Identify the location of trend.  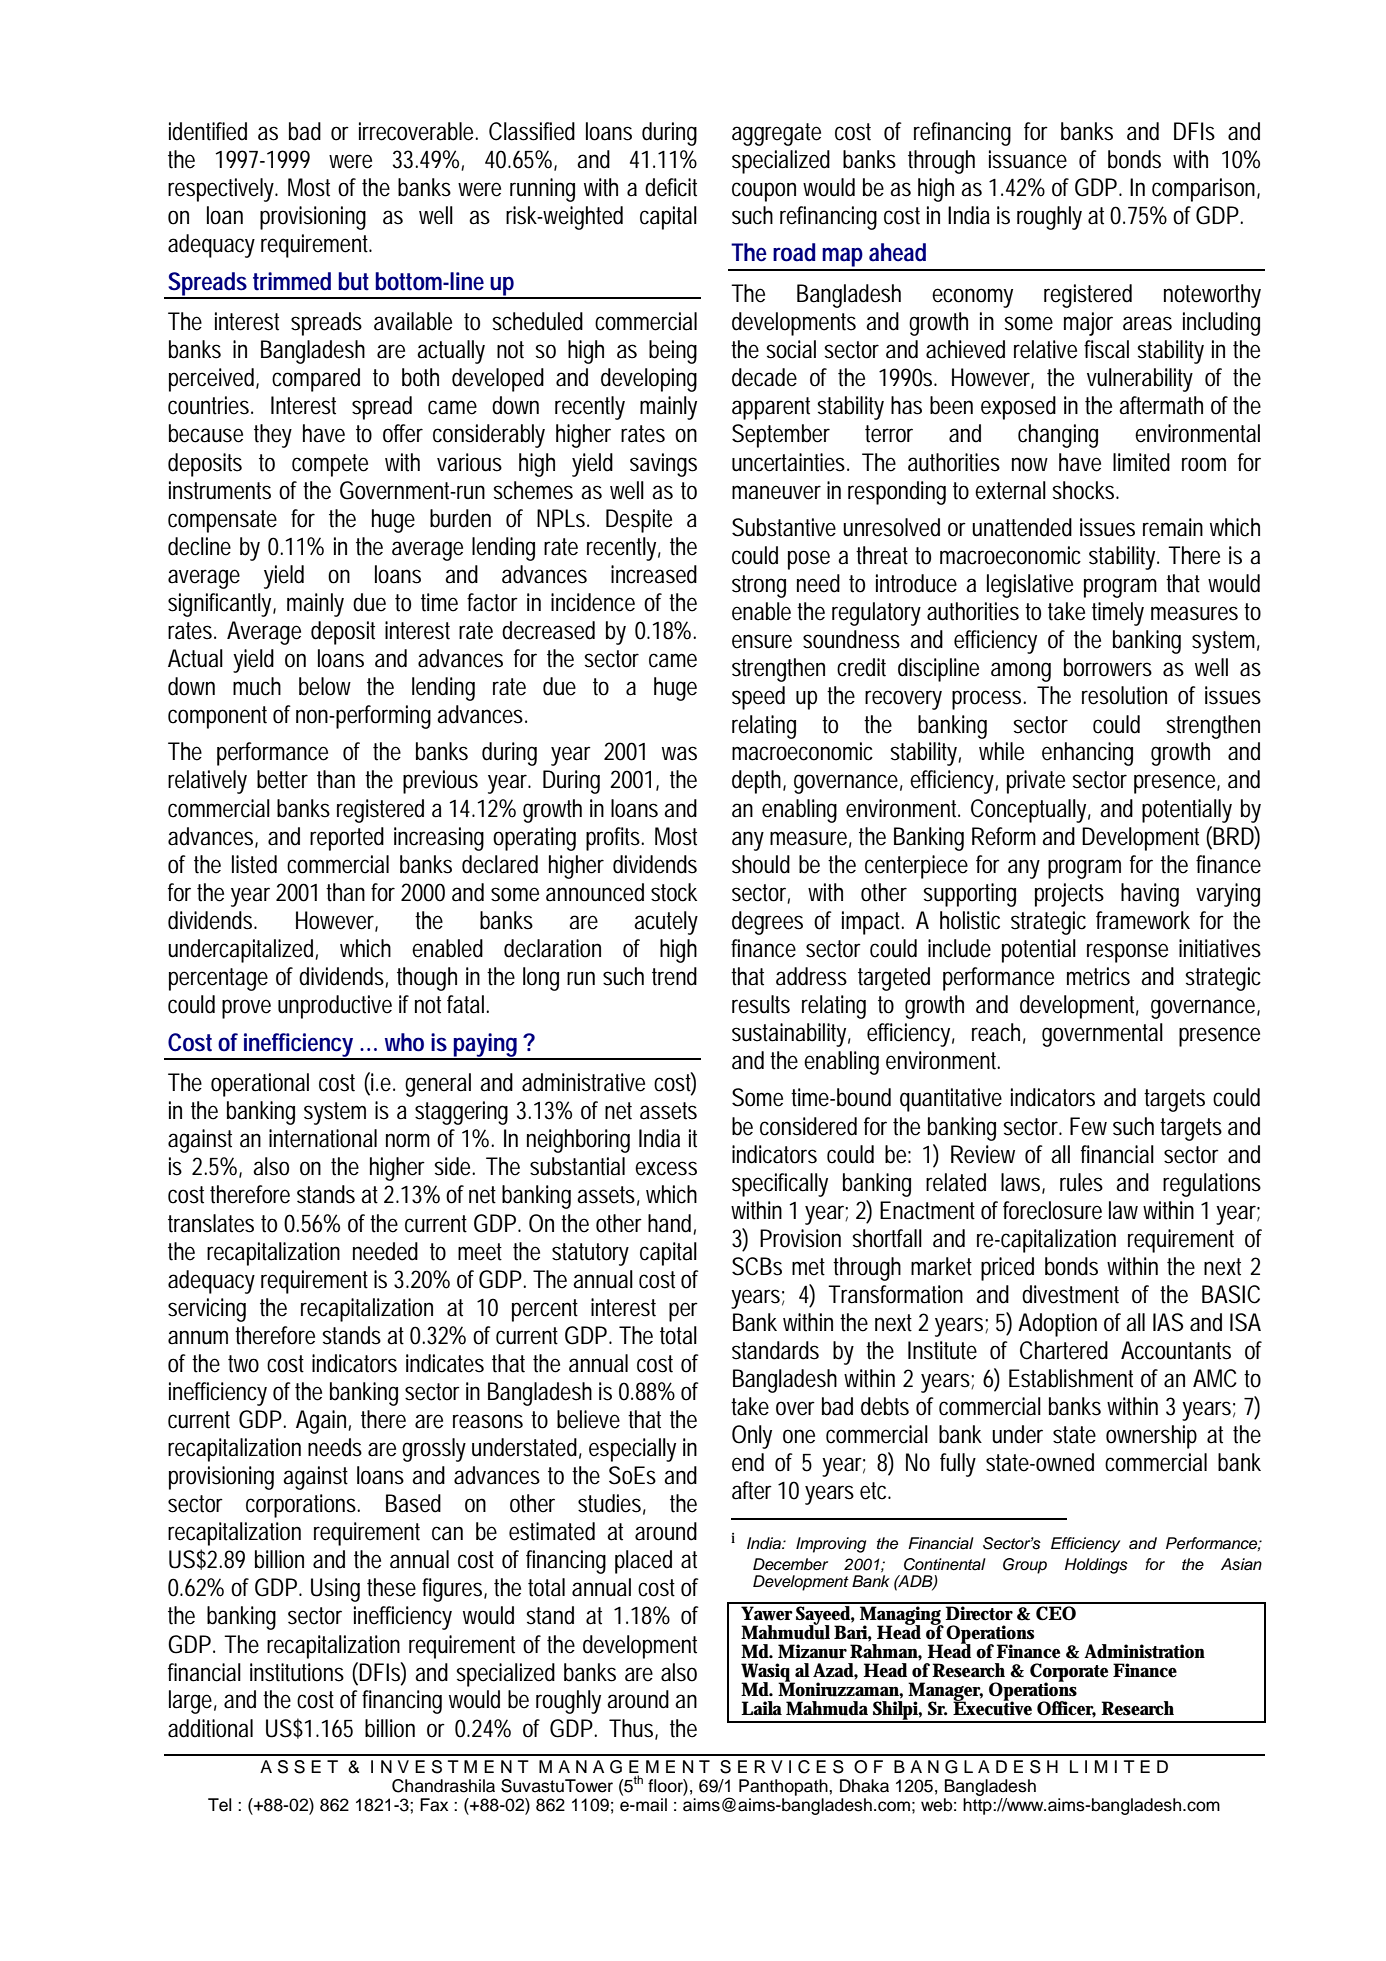
(674, 976).
